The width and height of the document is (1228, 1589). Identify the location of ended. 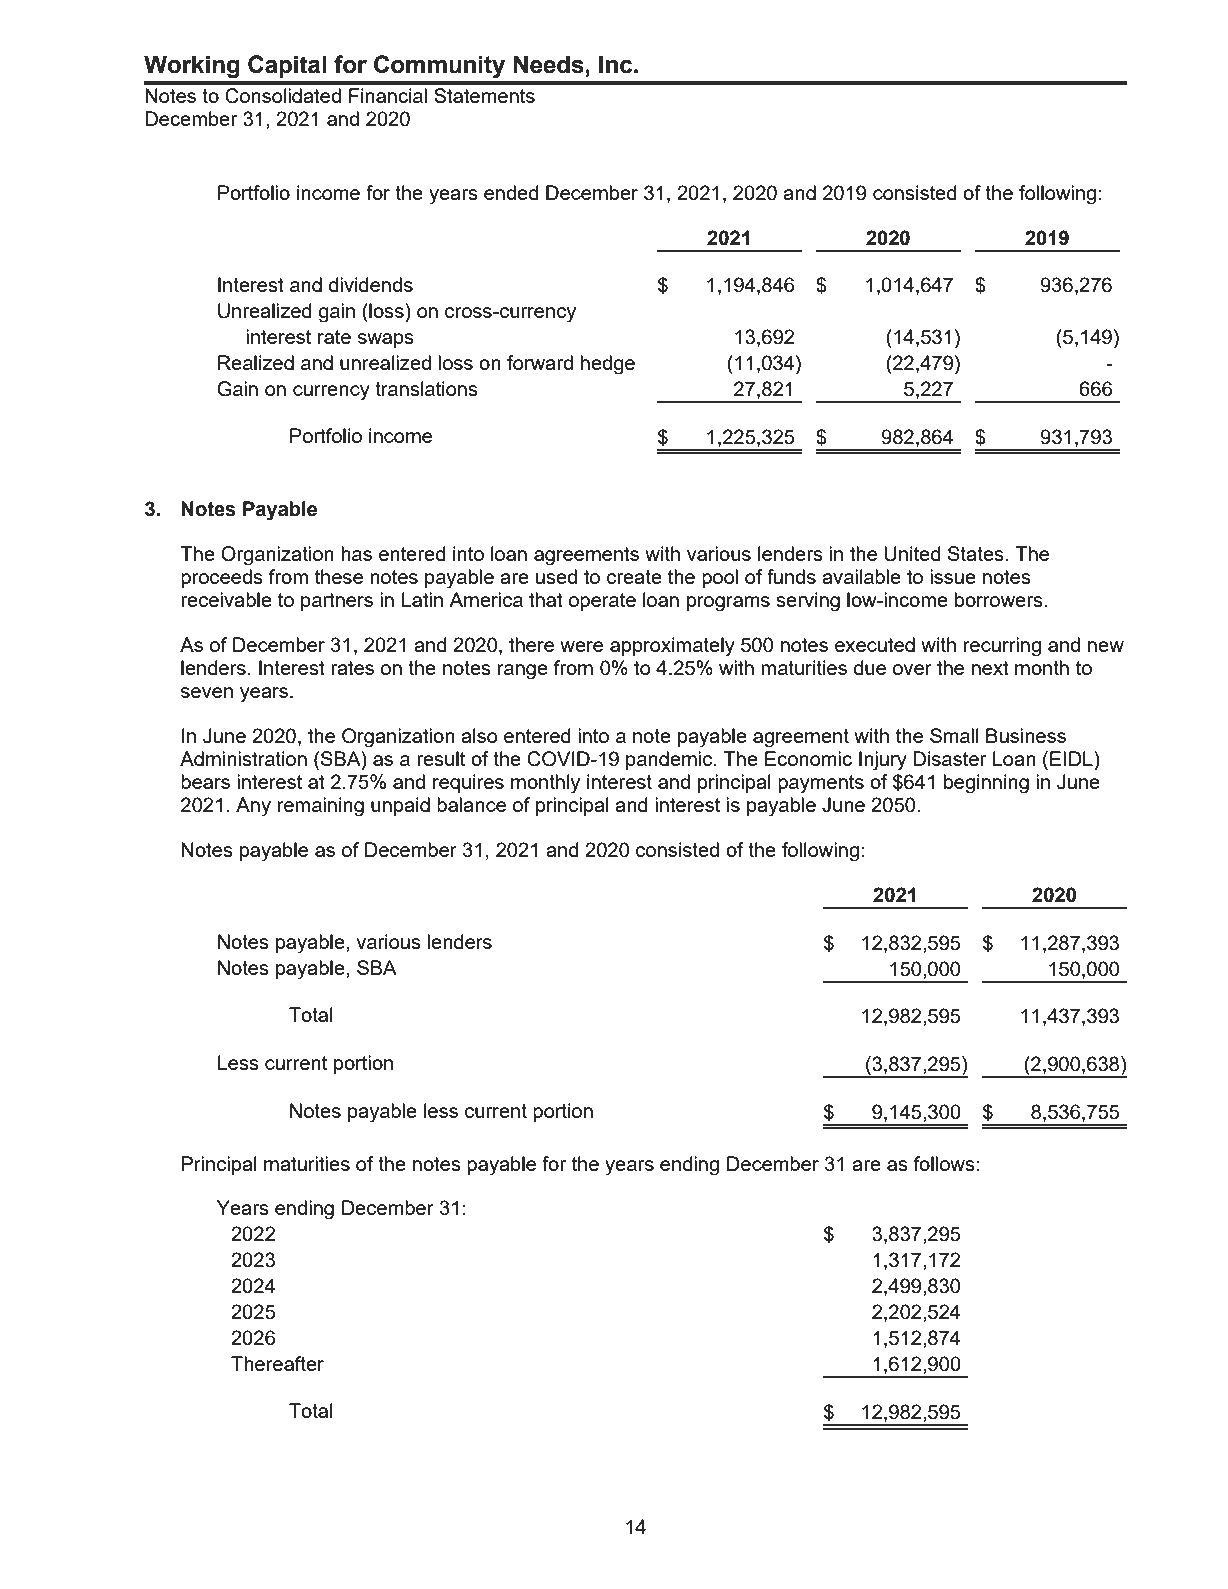
(511, 192).
